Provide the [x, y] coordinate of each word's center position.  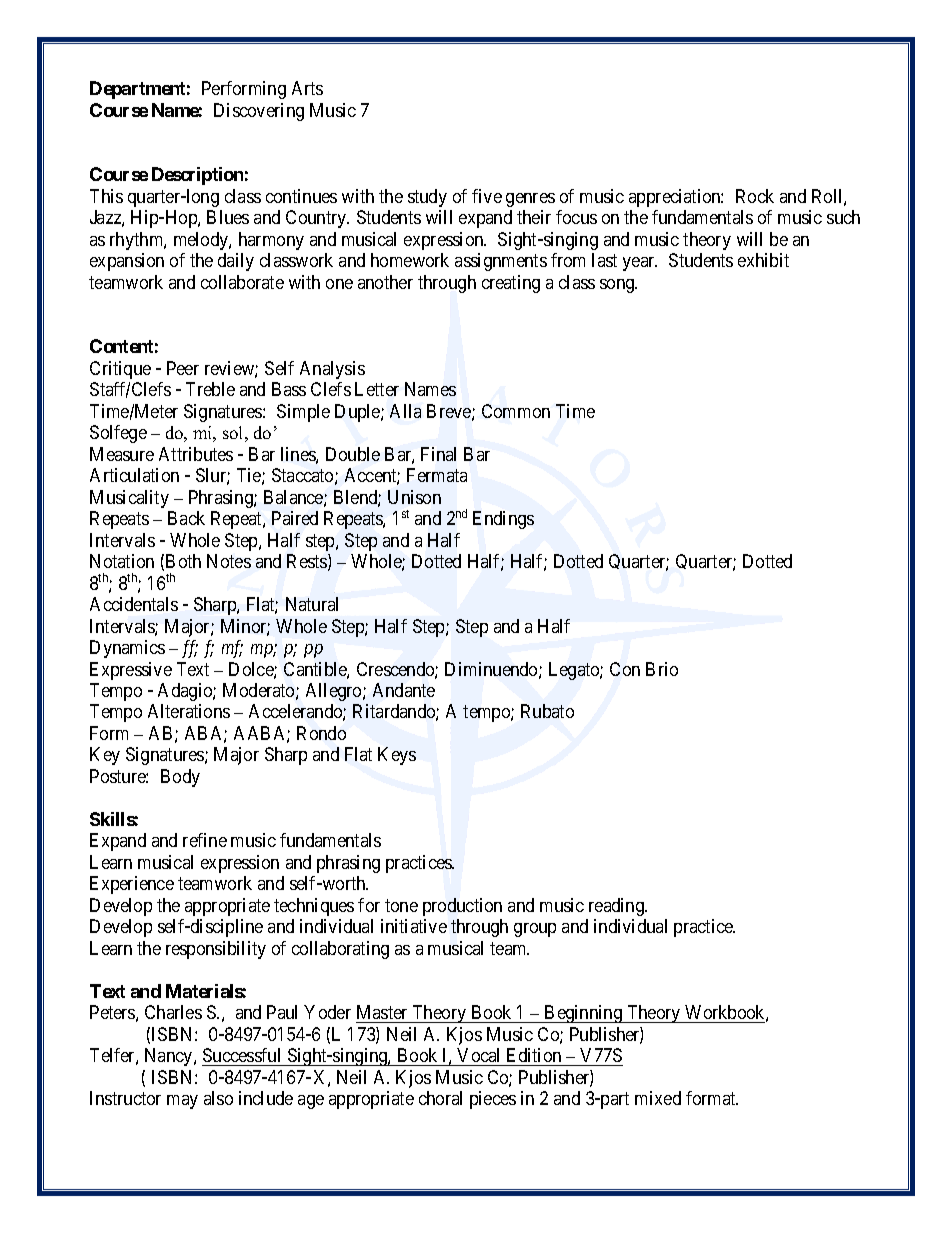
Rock [755, 196]
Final [438, 454]
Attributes [196, 454]
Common [516, 411]
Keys [397, 756]
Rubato [547, 711]
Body [180, 778]
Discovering [259, 112]
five [487, 196]
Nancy [170, 1057]
